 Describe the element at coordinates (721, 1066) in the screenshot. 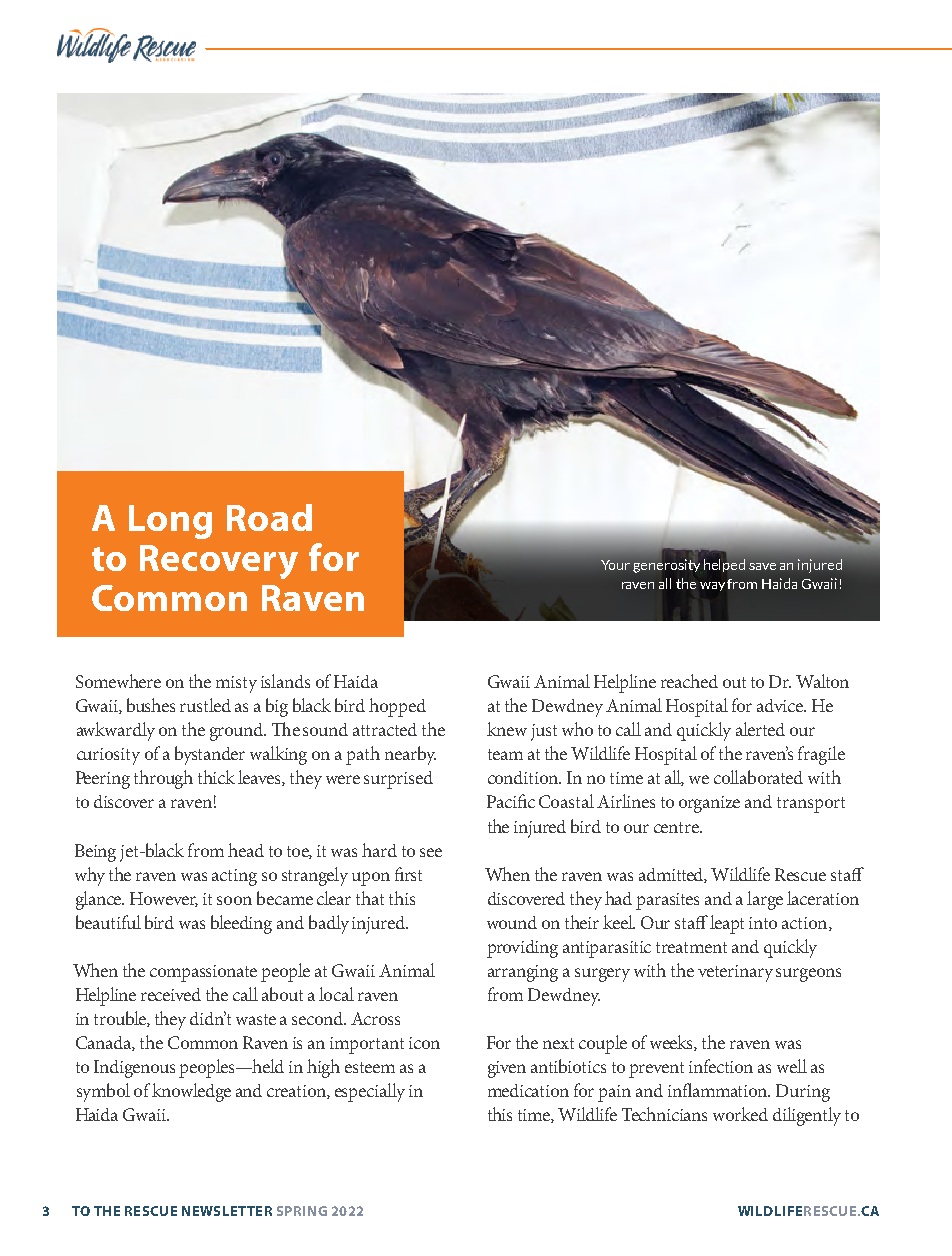

I see `infection` at that location.
